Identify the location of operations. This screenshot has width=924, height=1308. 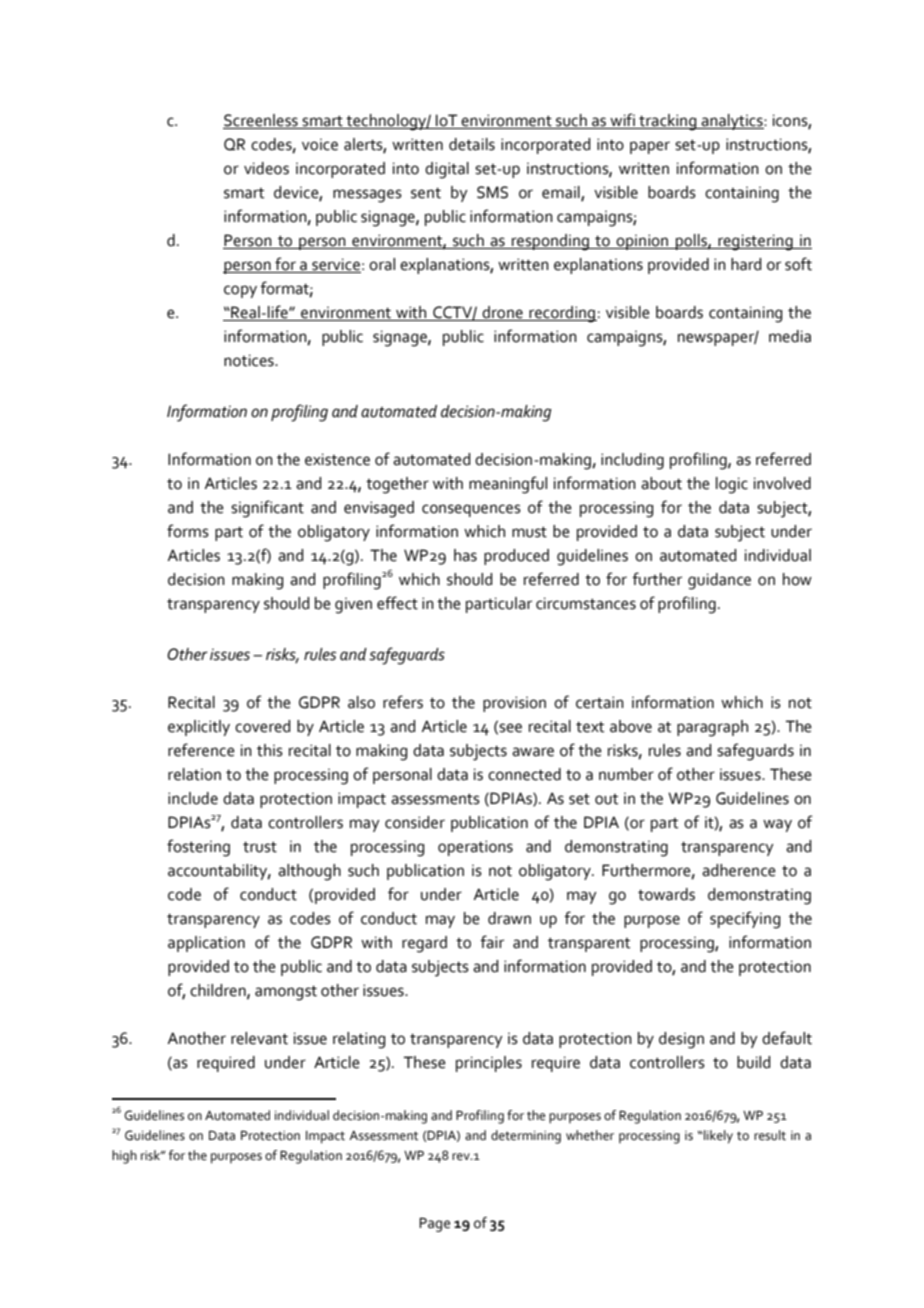
(475, 848).
